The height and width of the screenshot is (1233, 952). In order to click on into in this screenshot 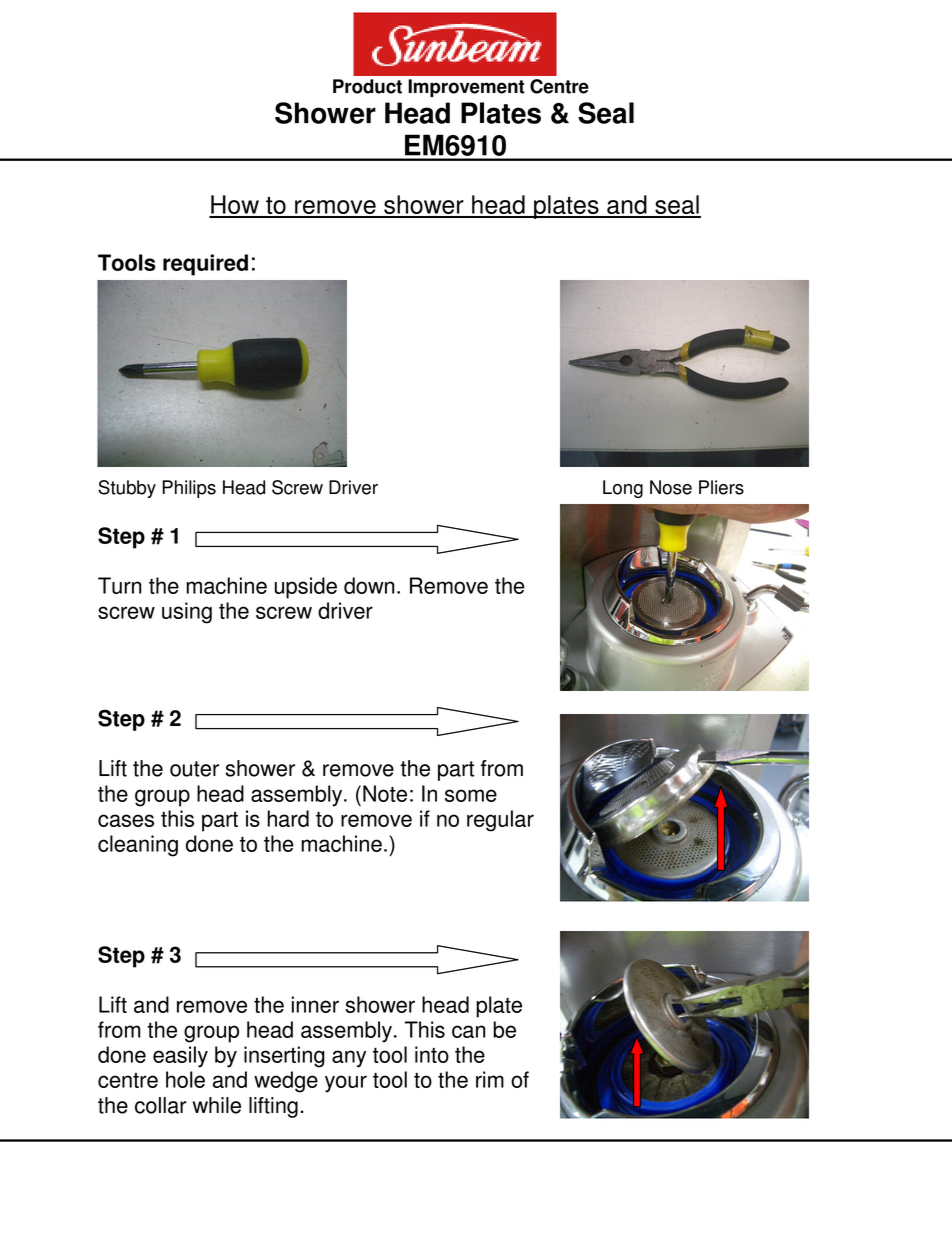, I will do `click(432, 1054)`.
